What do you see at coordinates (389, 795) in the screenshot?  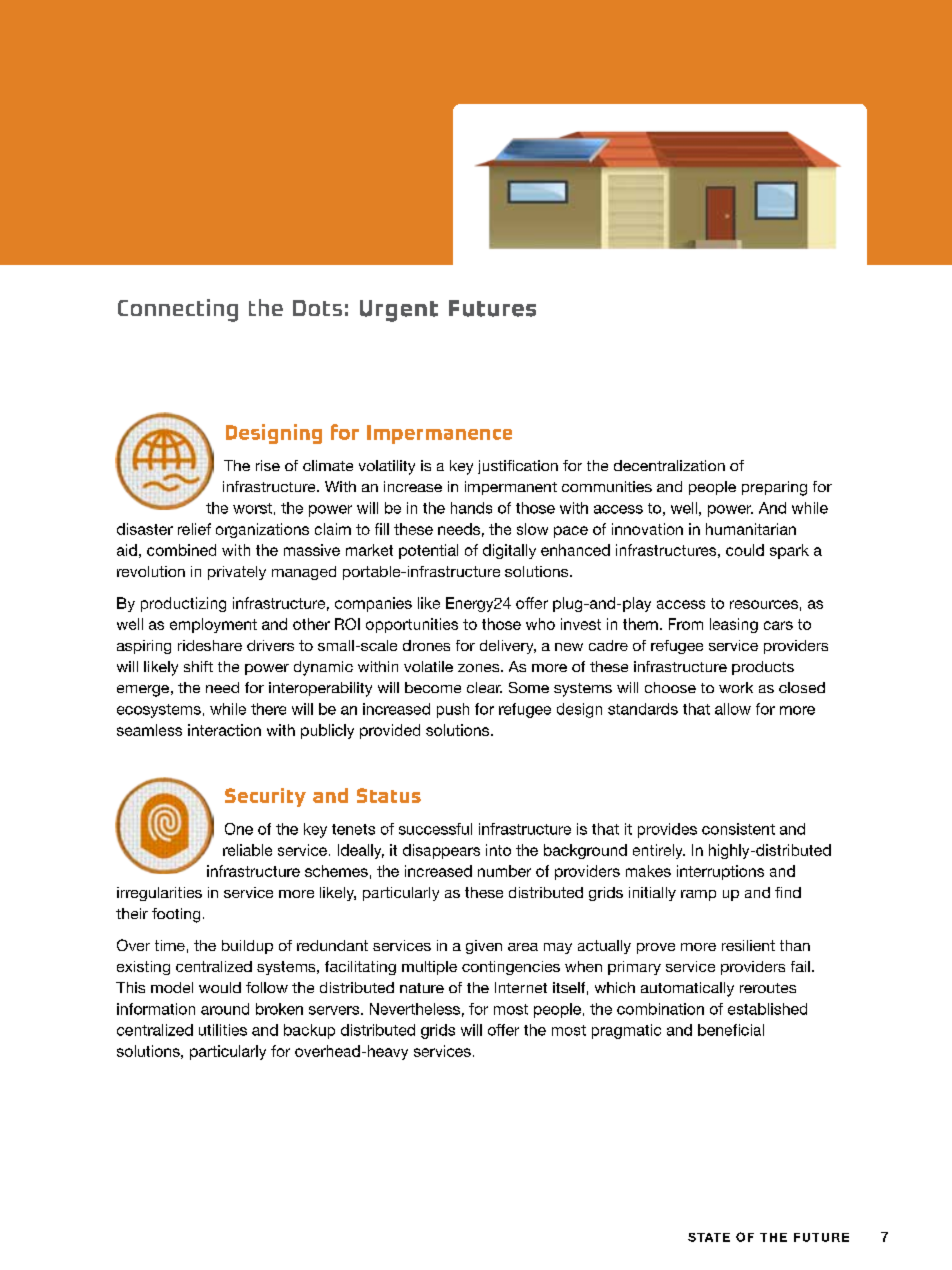 I see `Status` at bounding box center [389, 795].
